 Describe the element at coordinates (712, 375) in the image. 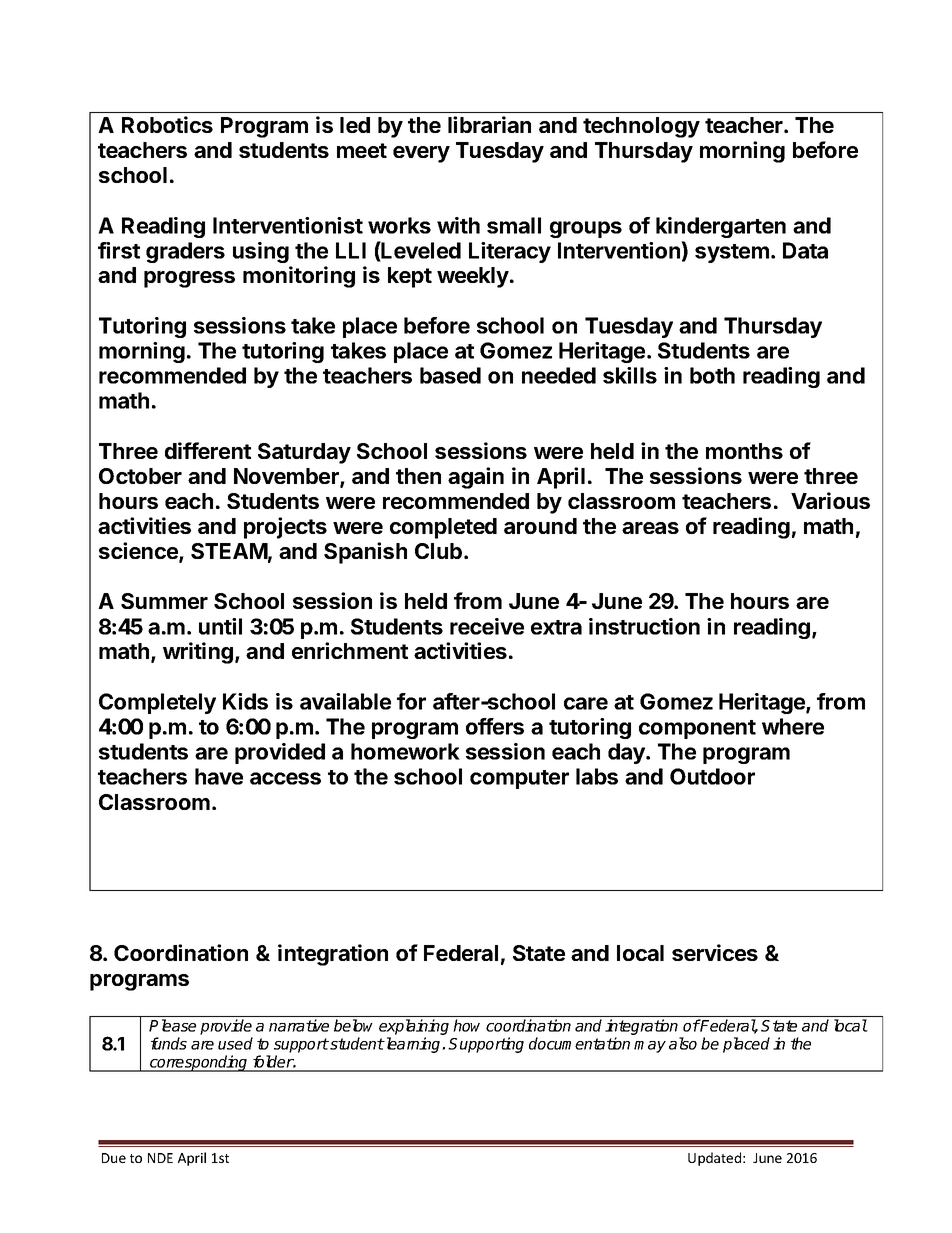

I see `both` at that location.
